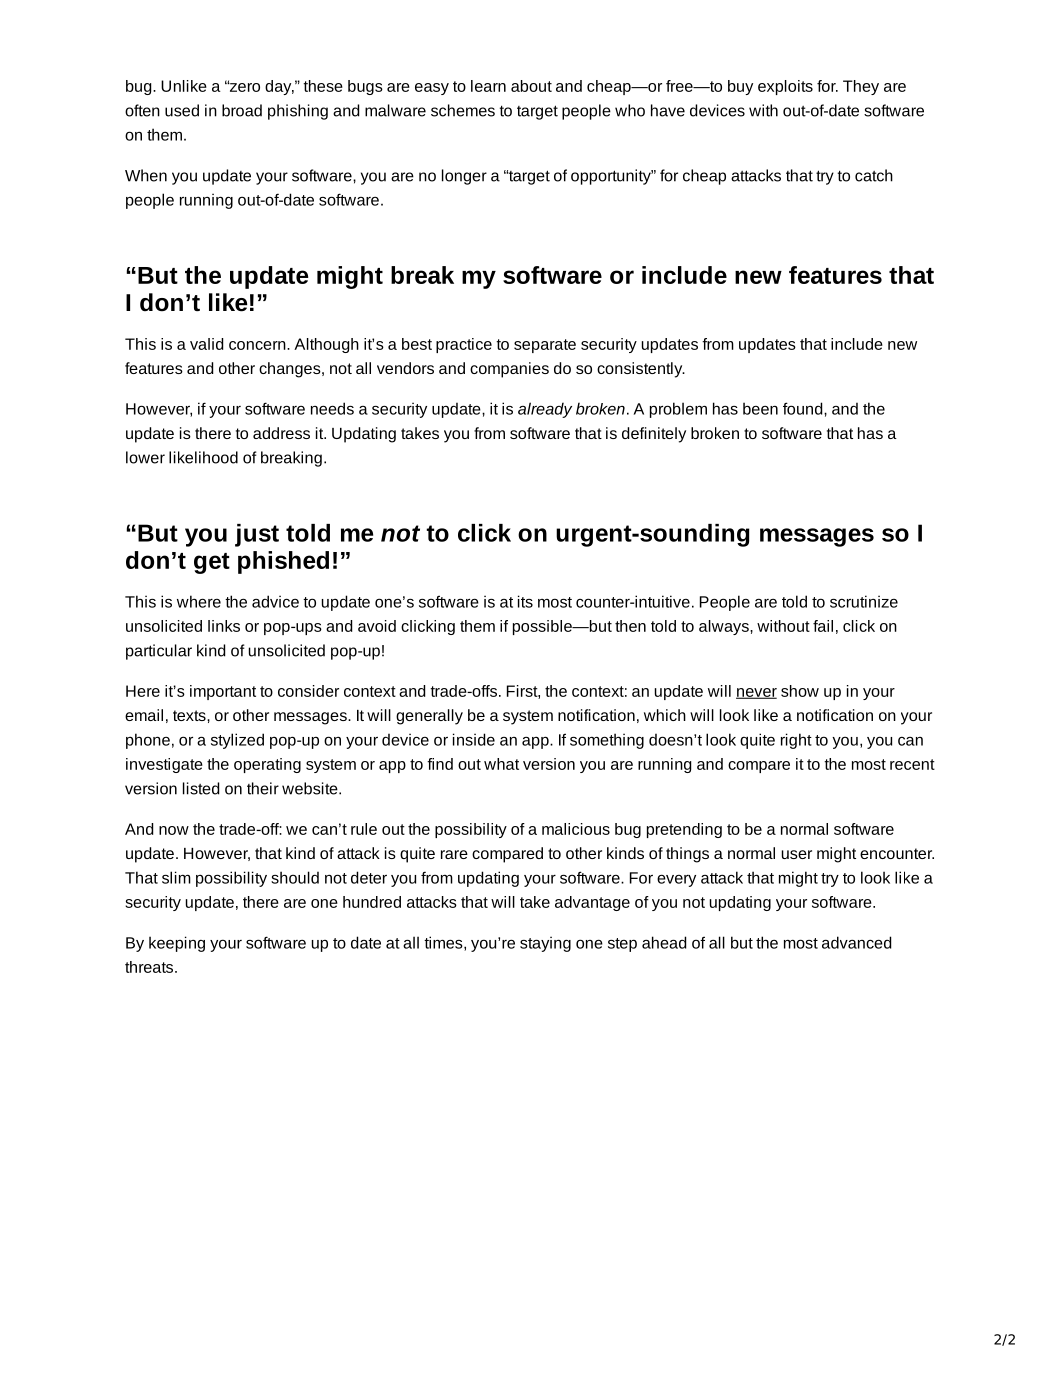  What do you see at coordinates (257, 535) in the screenshot?
I see `just` at bounding box center [257, 535].
